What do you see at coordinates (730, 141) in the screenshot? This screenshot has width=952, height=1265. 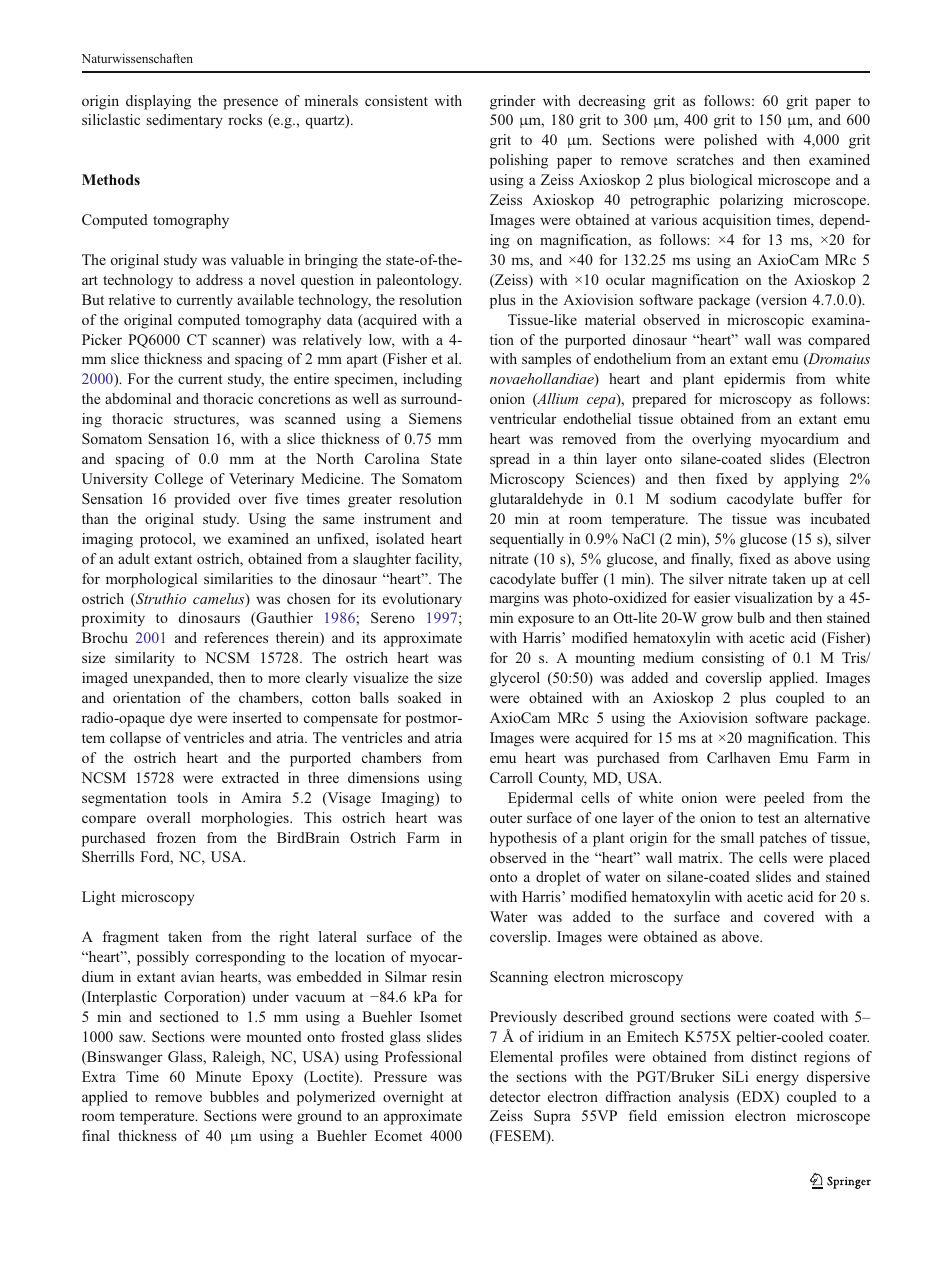 I see `polished` at bounding box center [730, 141].
